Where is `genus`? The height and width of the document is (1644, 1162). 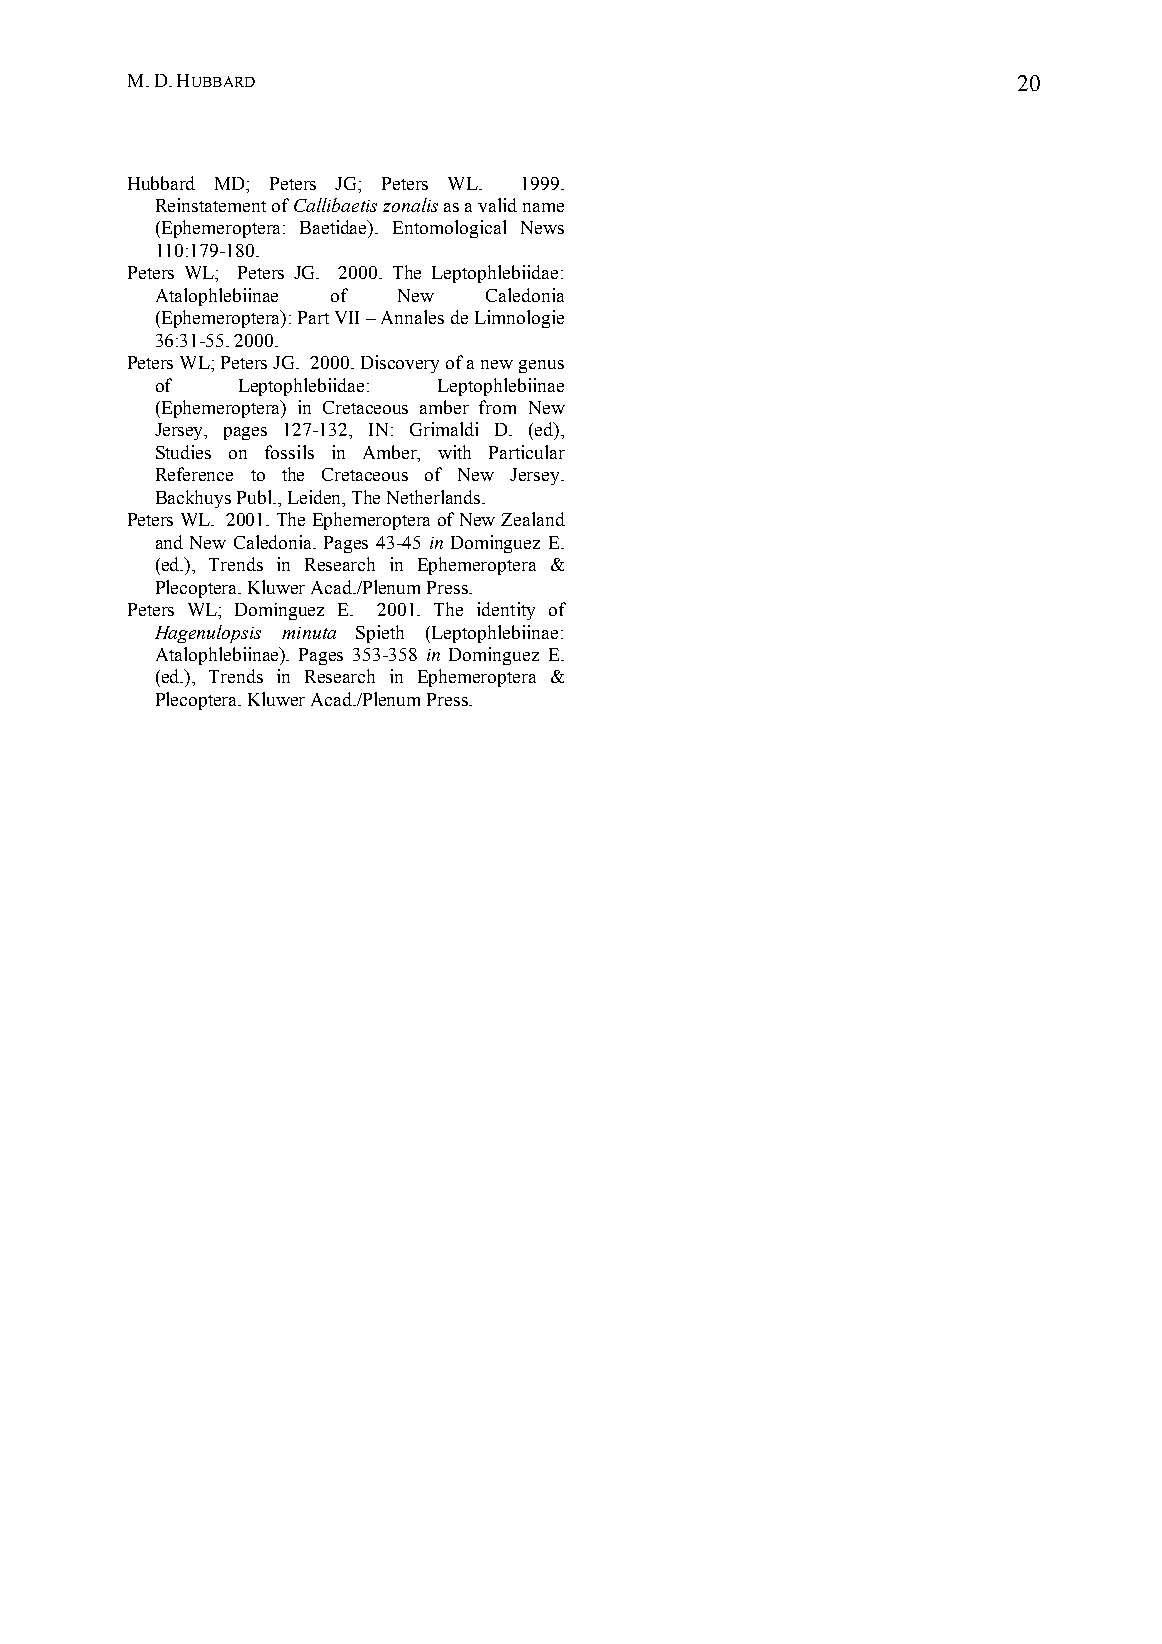
genus is located at coordinates (541, 366).
